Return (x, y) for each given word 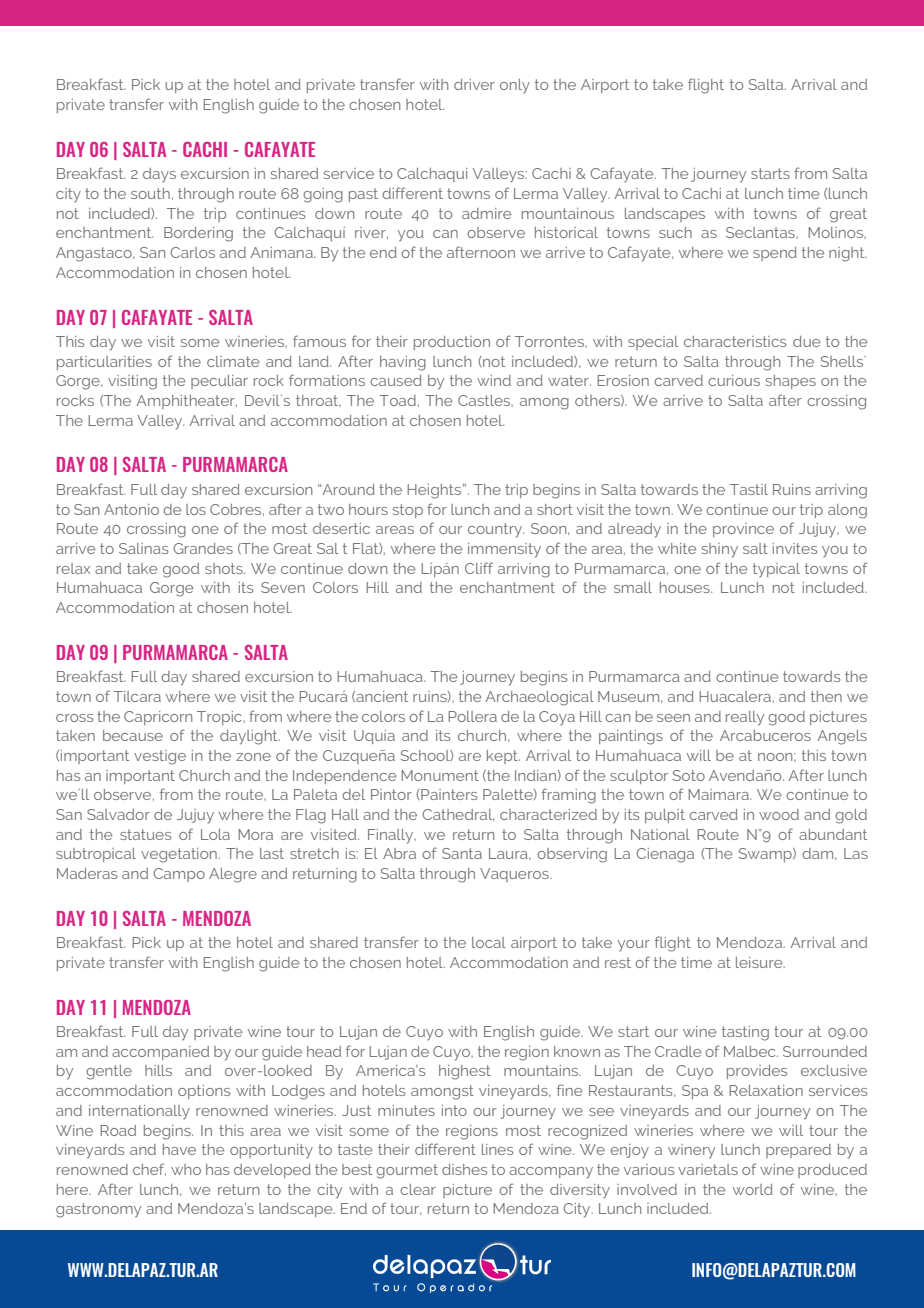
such (675, 232)
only (515, 86)
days (159, 175)
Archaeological (539, 698)
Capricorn (158, 718)
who (186, 1169)
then (826, 696)
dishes (464, 1169)
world (753, 1189)
